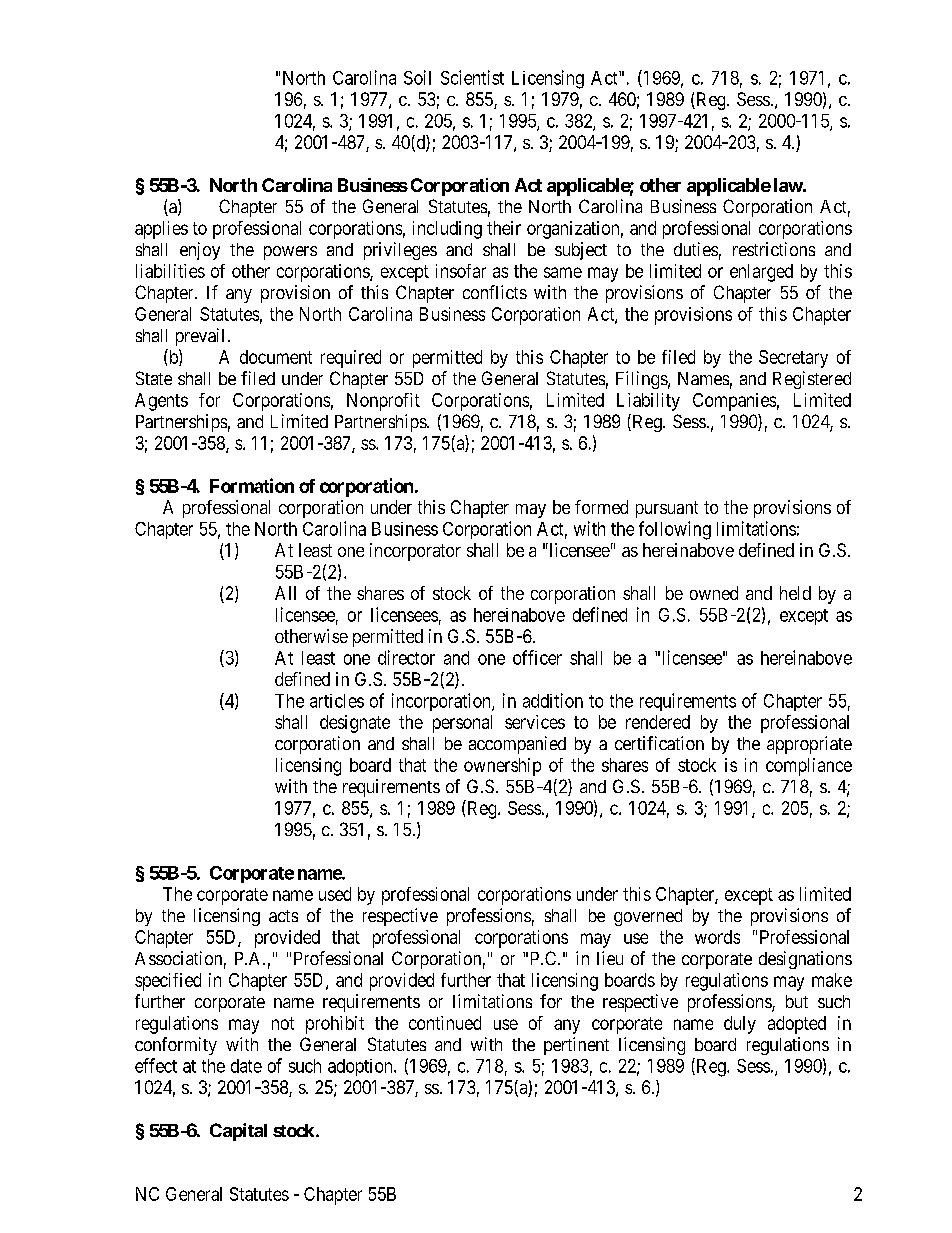  What do you see at coordinates (472, 77) in the screenshot?
I see `Scientist` at bounding box center [472, 77].
